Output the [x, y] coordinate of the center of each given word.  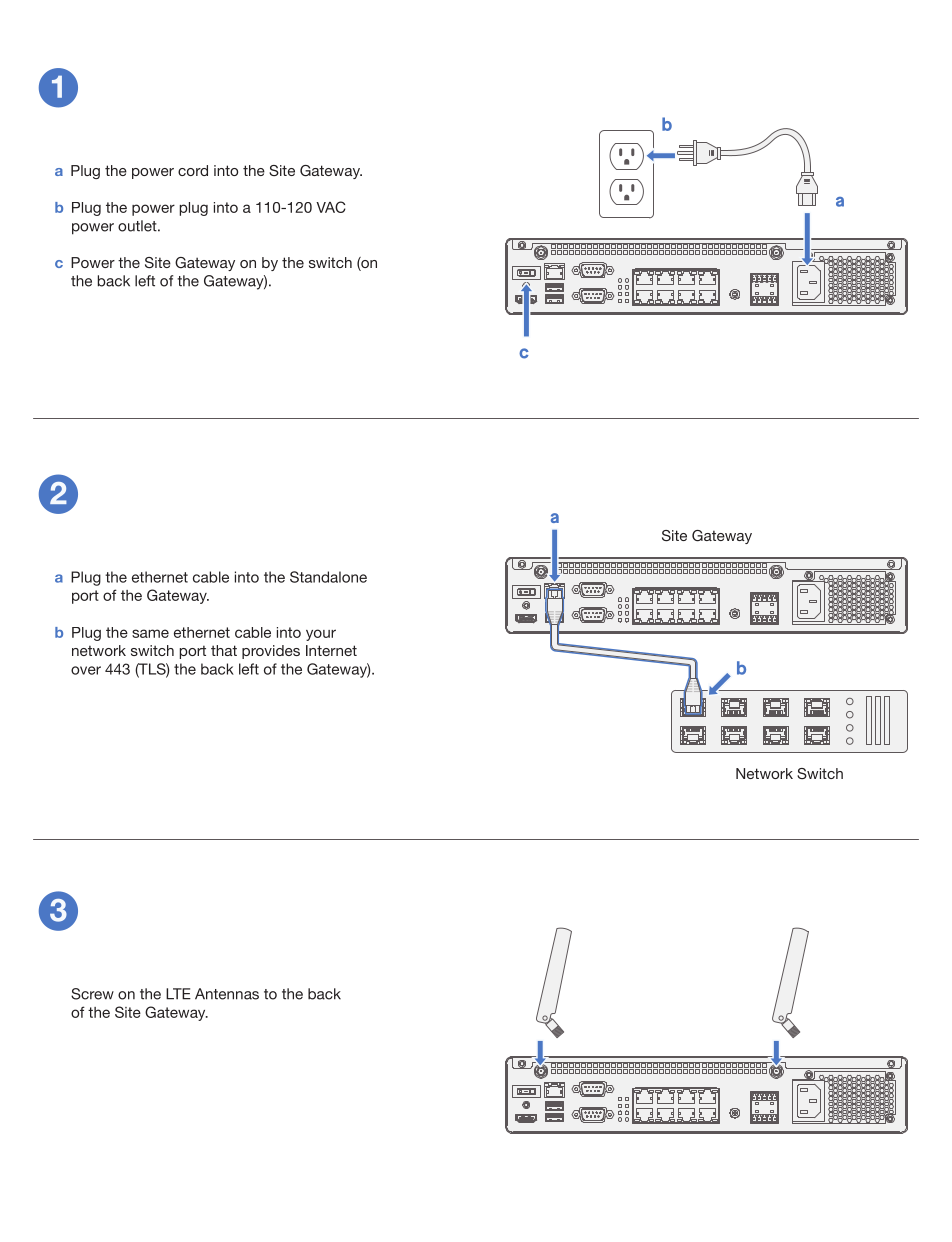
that [224, 650]
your [321, 635]
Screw [92, 994]
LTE [178, 994]
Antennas [227, 994]
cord [193, 170]
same [150, 633]
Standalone [328, 577]
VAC [331, 207]
